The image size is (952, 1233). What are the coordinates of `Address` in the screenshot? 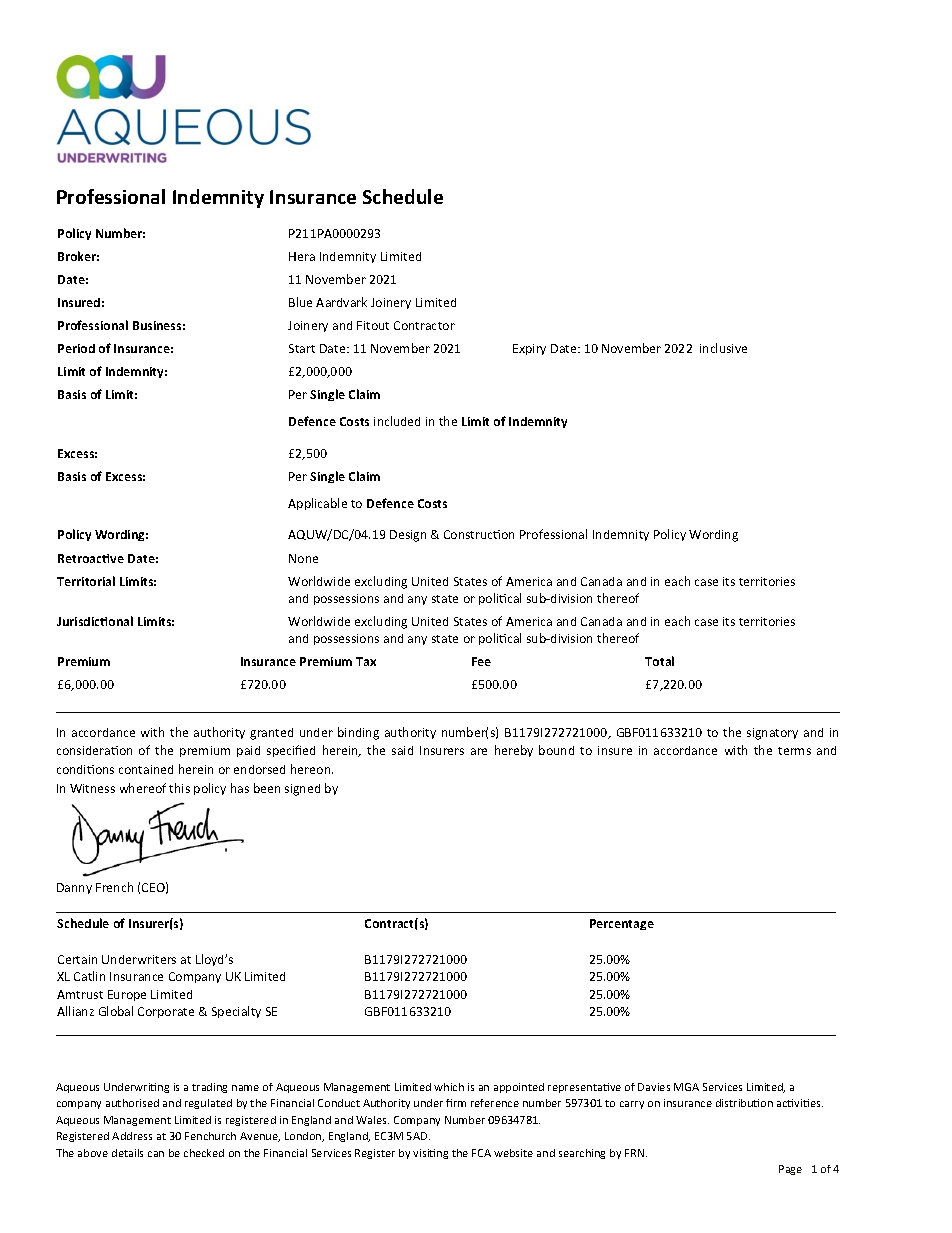 It's located at (132, 1136).
